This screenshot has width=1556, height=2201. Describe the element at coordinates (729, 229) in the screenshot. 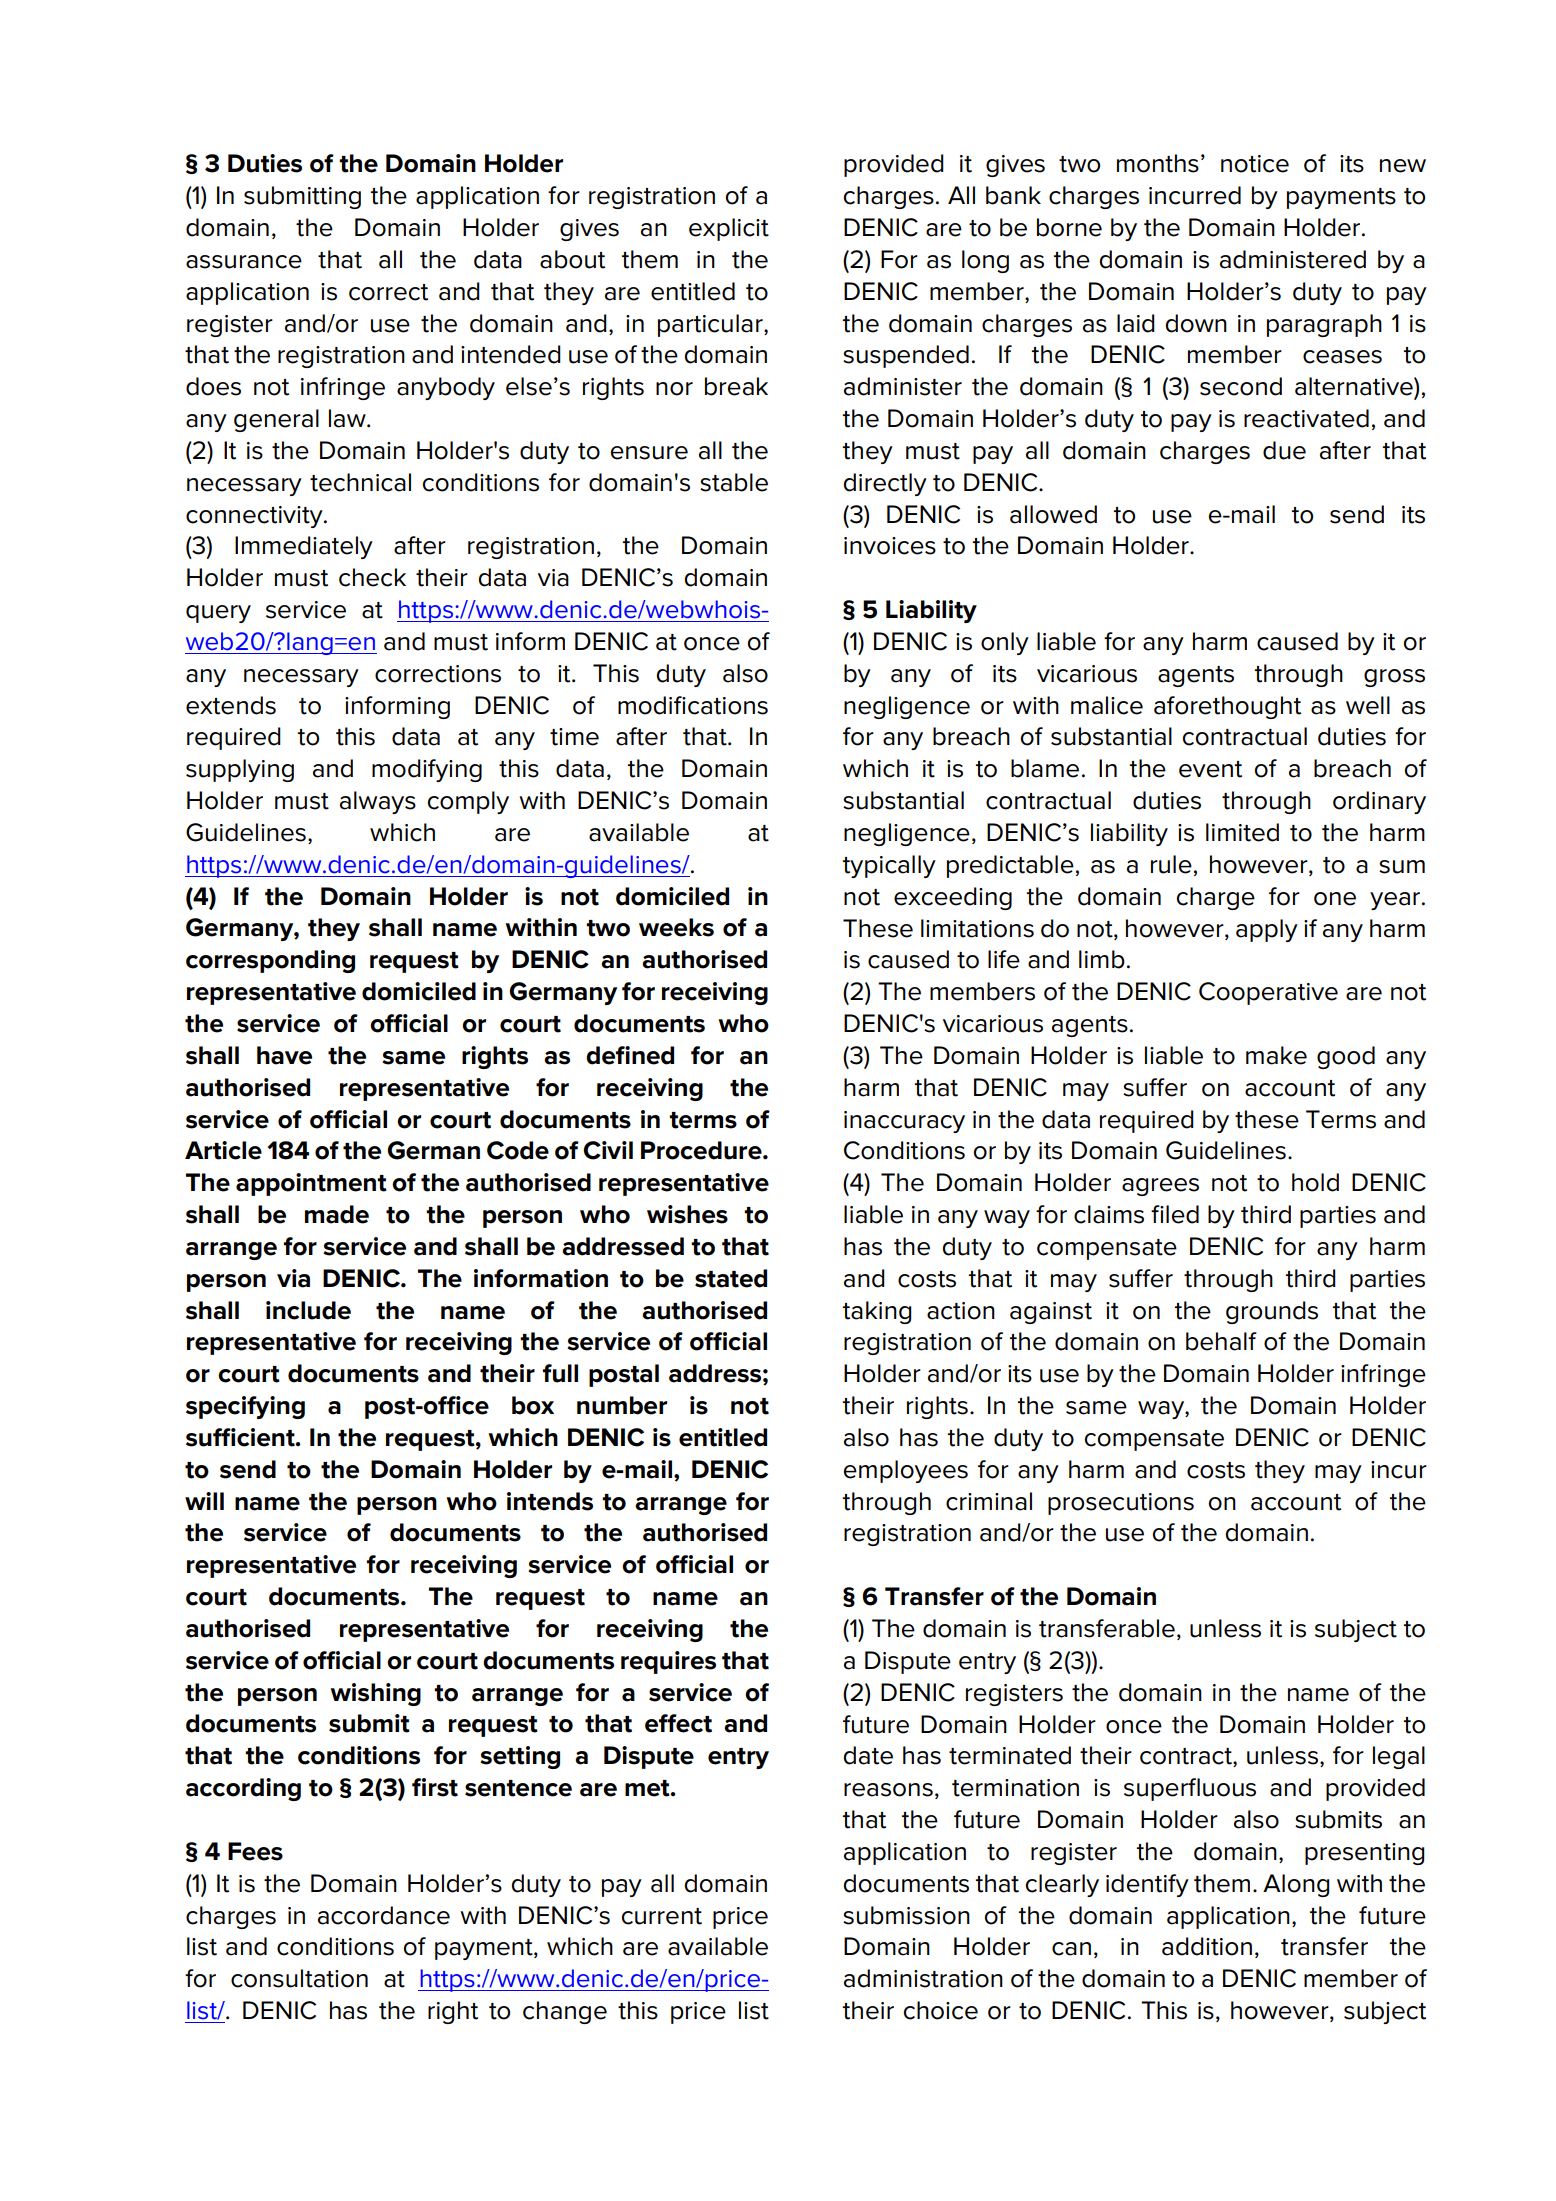

I see `explicit` at that location.
